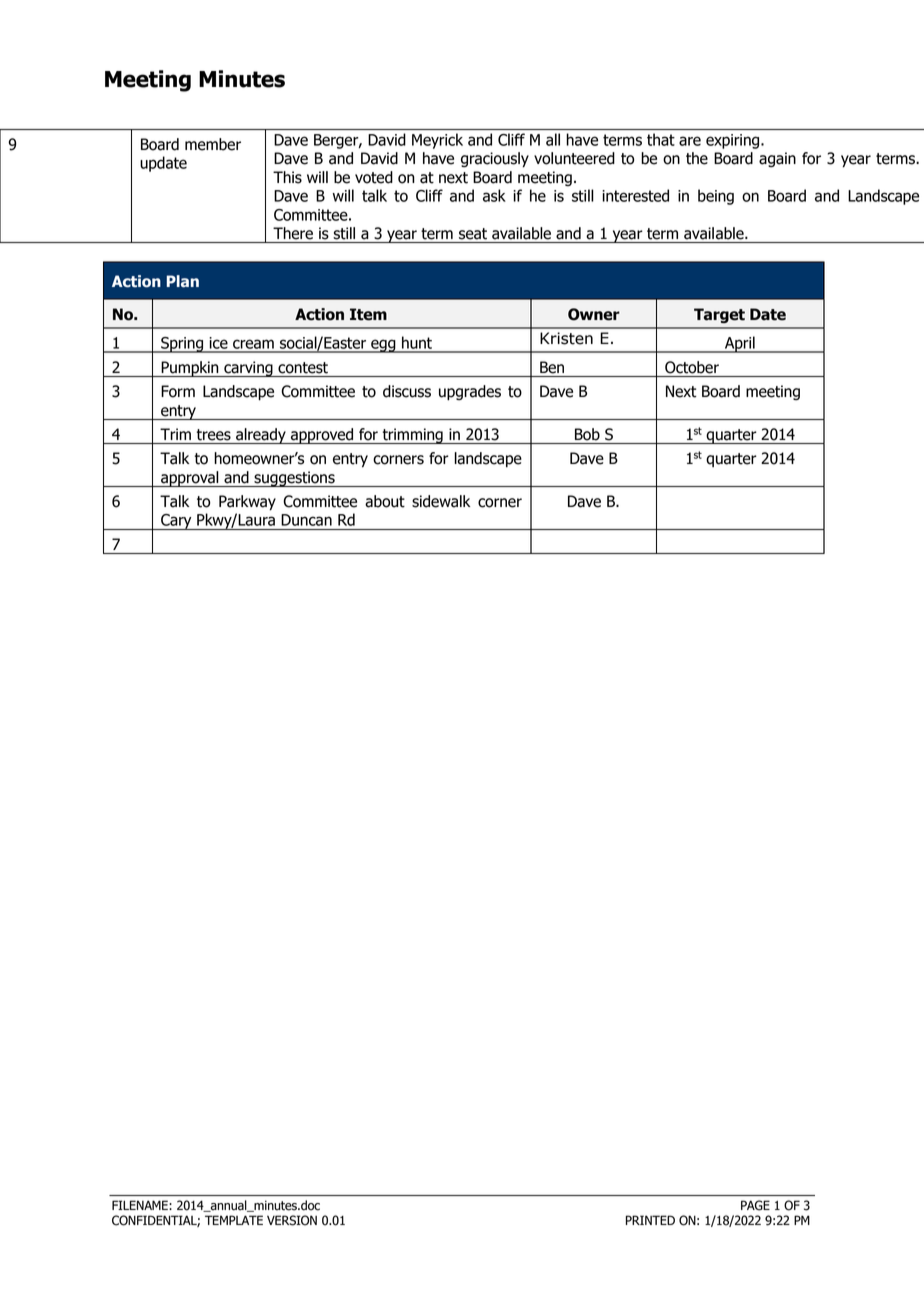 Image resolution: width=924 pixels, height=1307 pixels. Describe the element at coordinates (234, 1220) in the document. I see `TEMPLATE` at that location.
